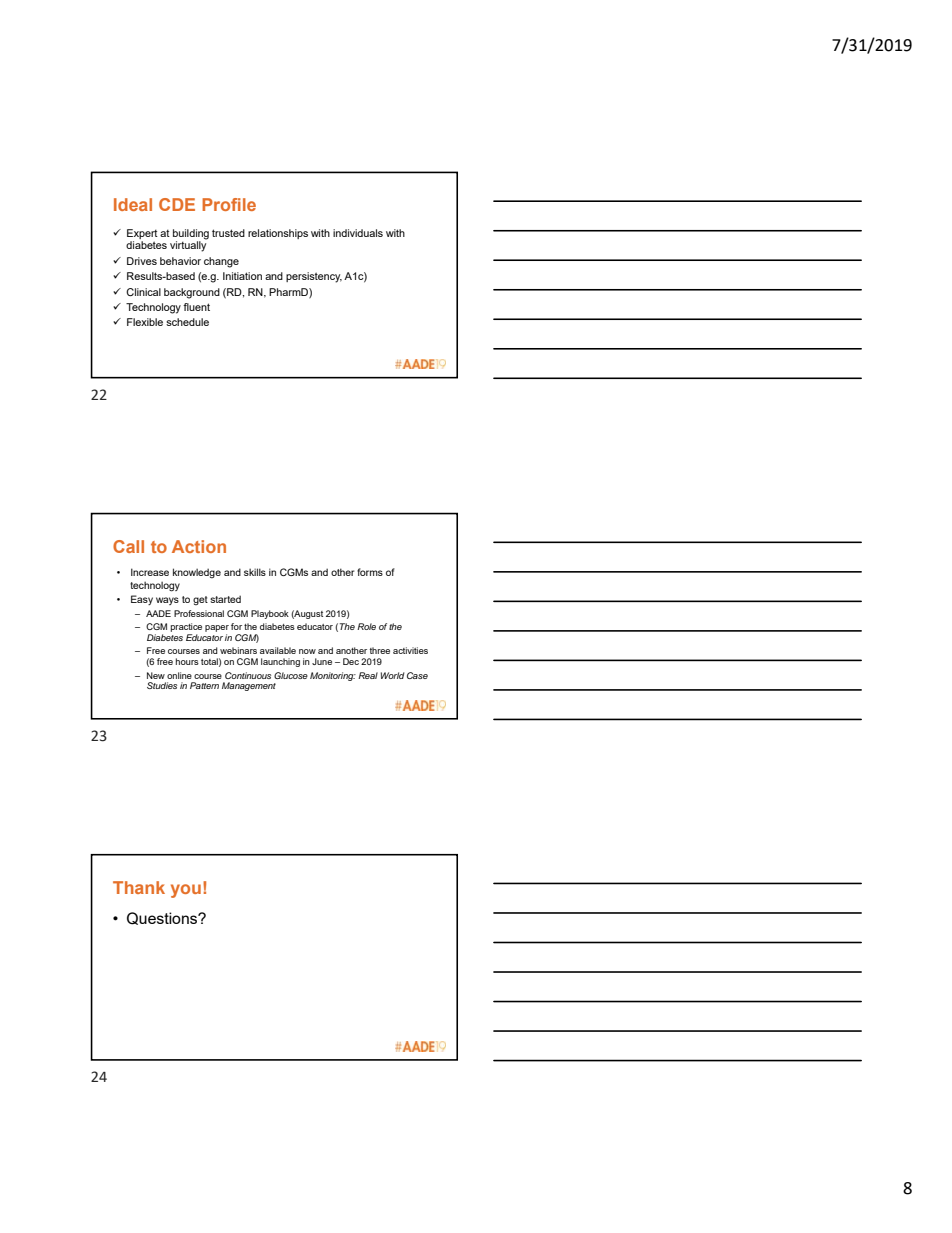 This screenshot has height=1233, width=952. Describe the element at coordinates (358, 233) in the screenshot. I see `individuals` at that location.
